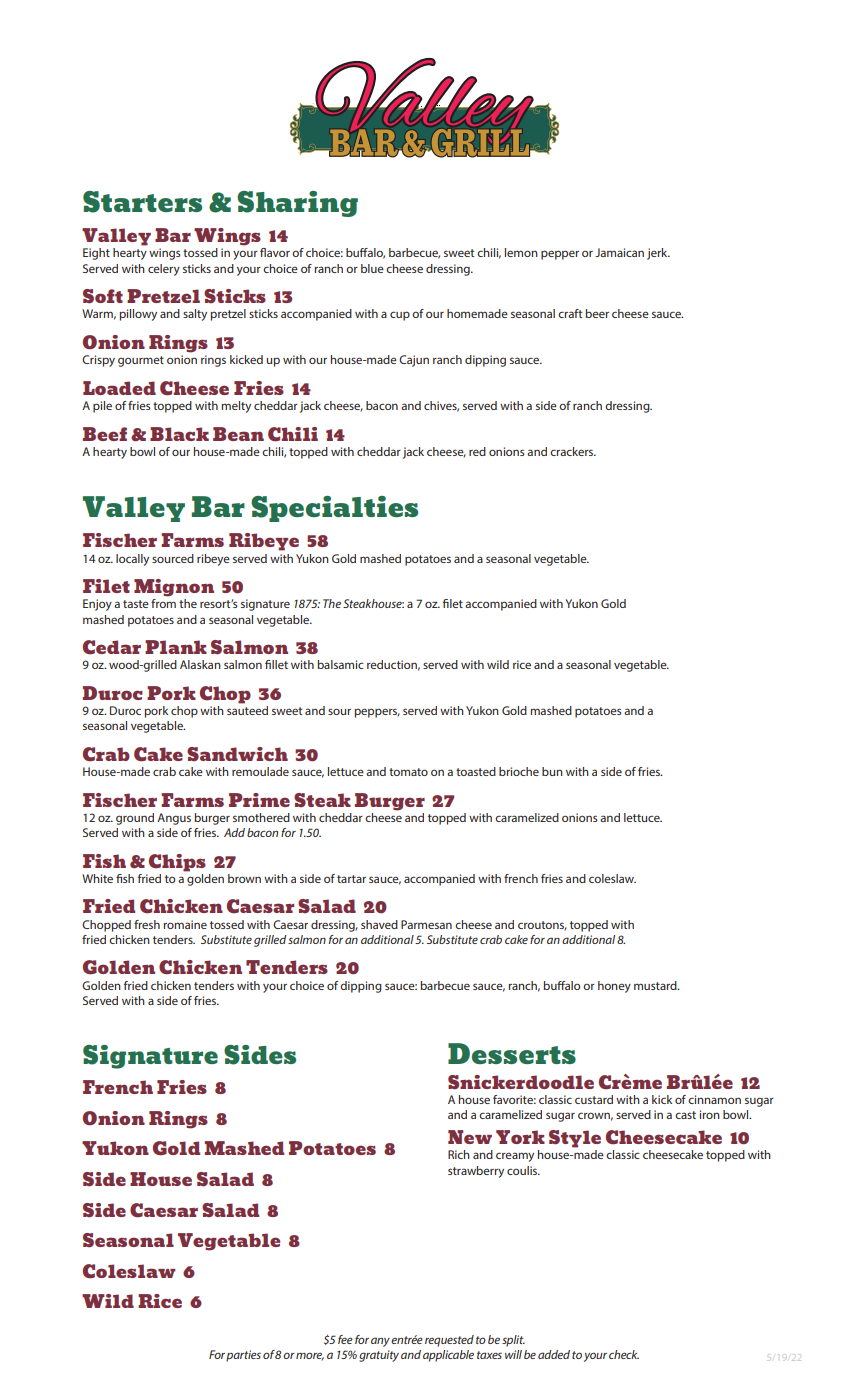 This image has width=849, height=1400. I want to click on blue, so click(372, 268).
